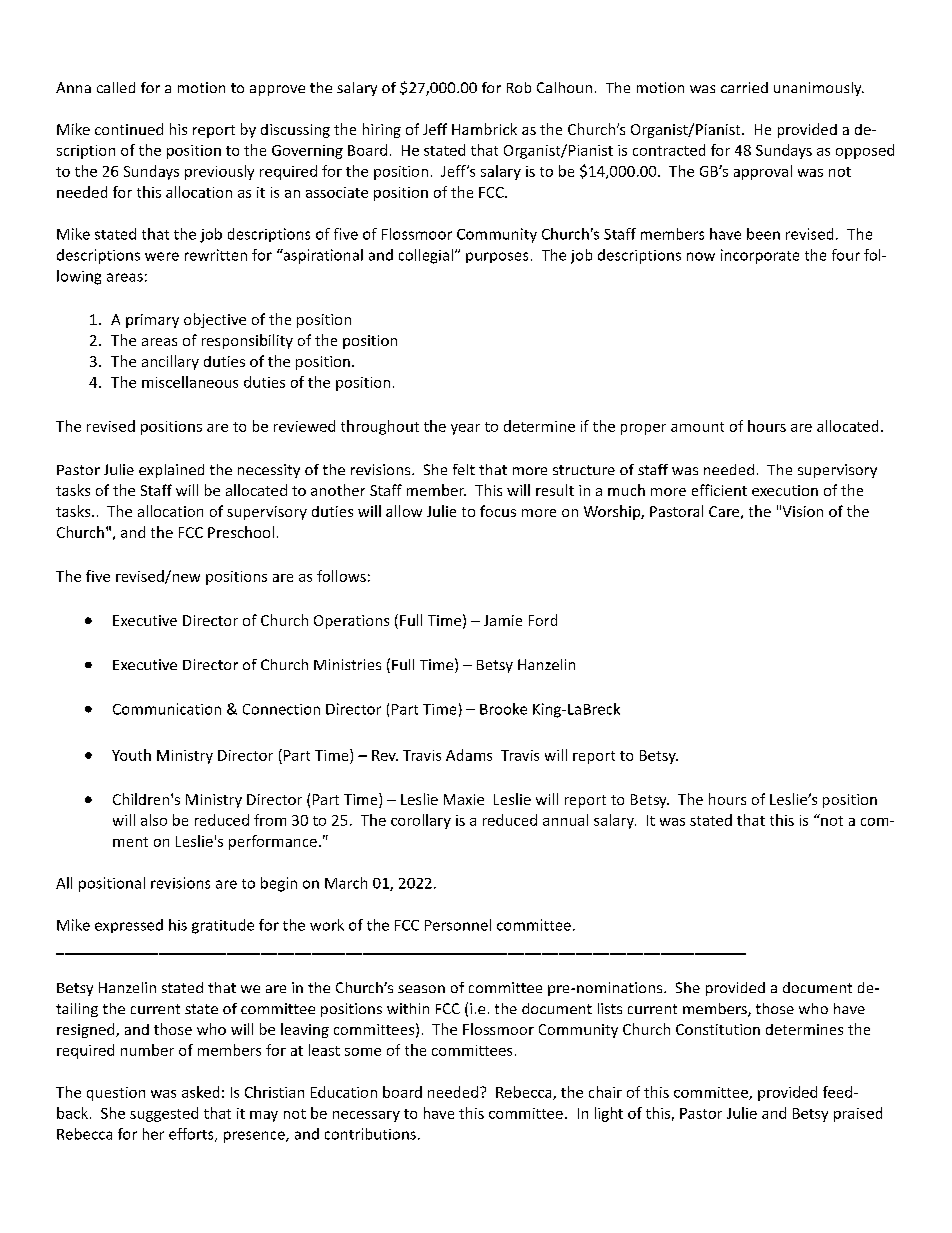 The height and width of the image is (1233, 952). Describe the element at coordinates (129, 129) in the image. I see `continued` at that location.
